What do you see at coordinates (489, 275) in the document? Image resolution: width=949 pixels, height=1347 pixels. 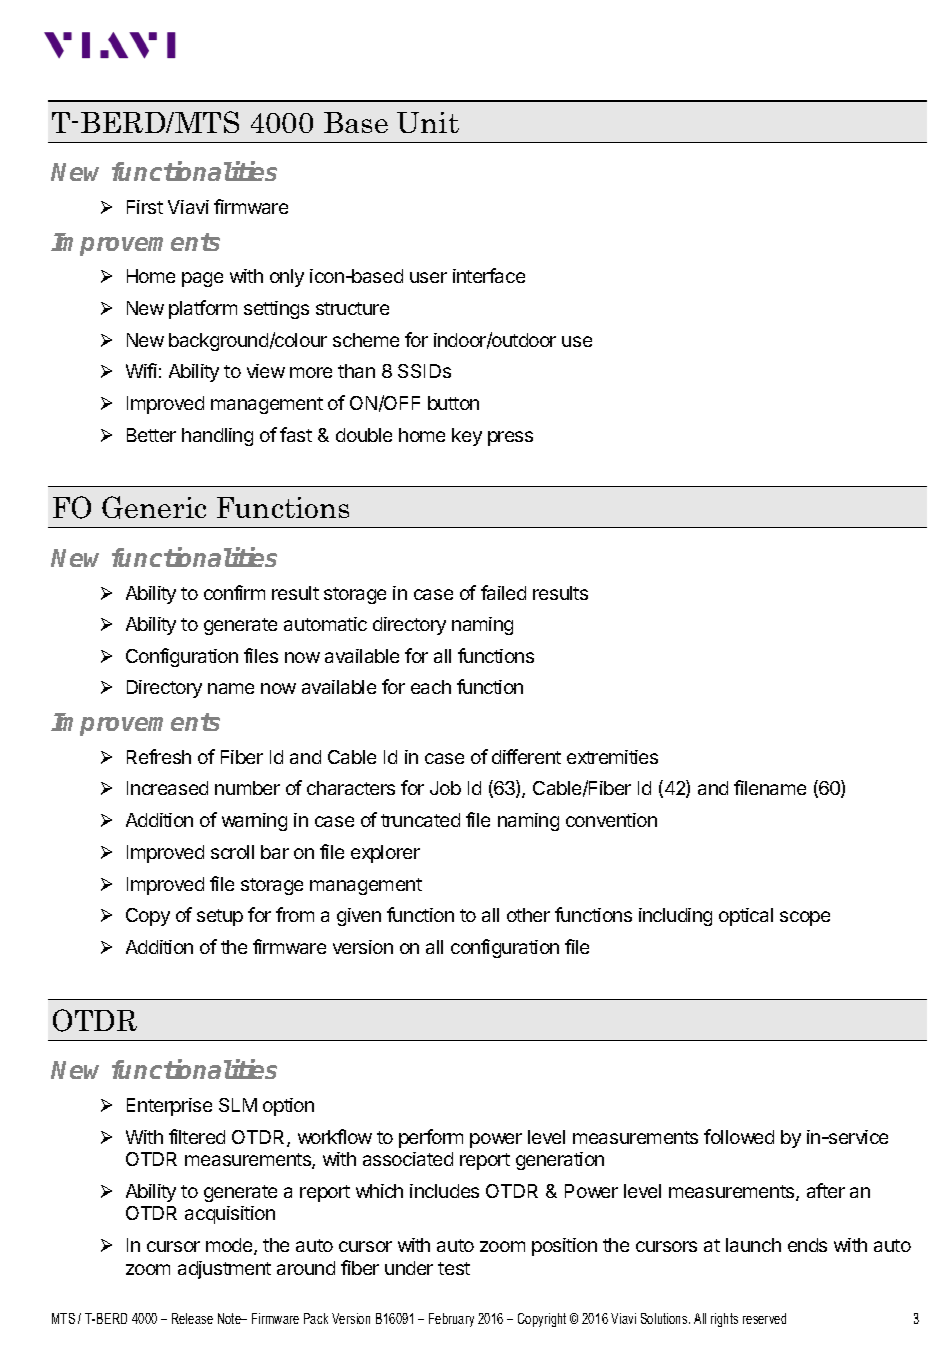 I see `interface` at bounding box center [489, 275].
